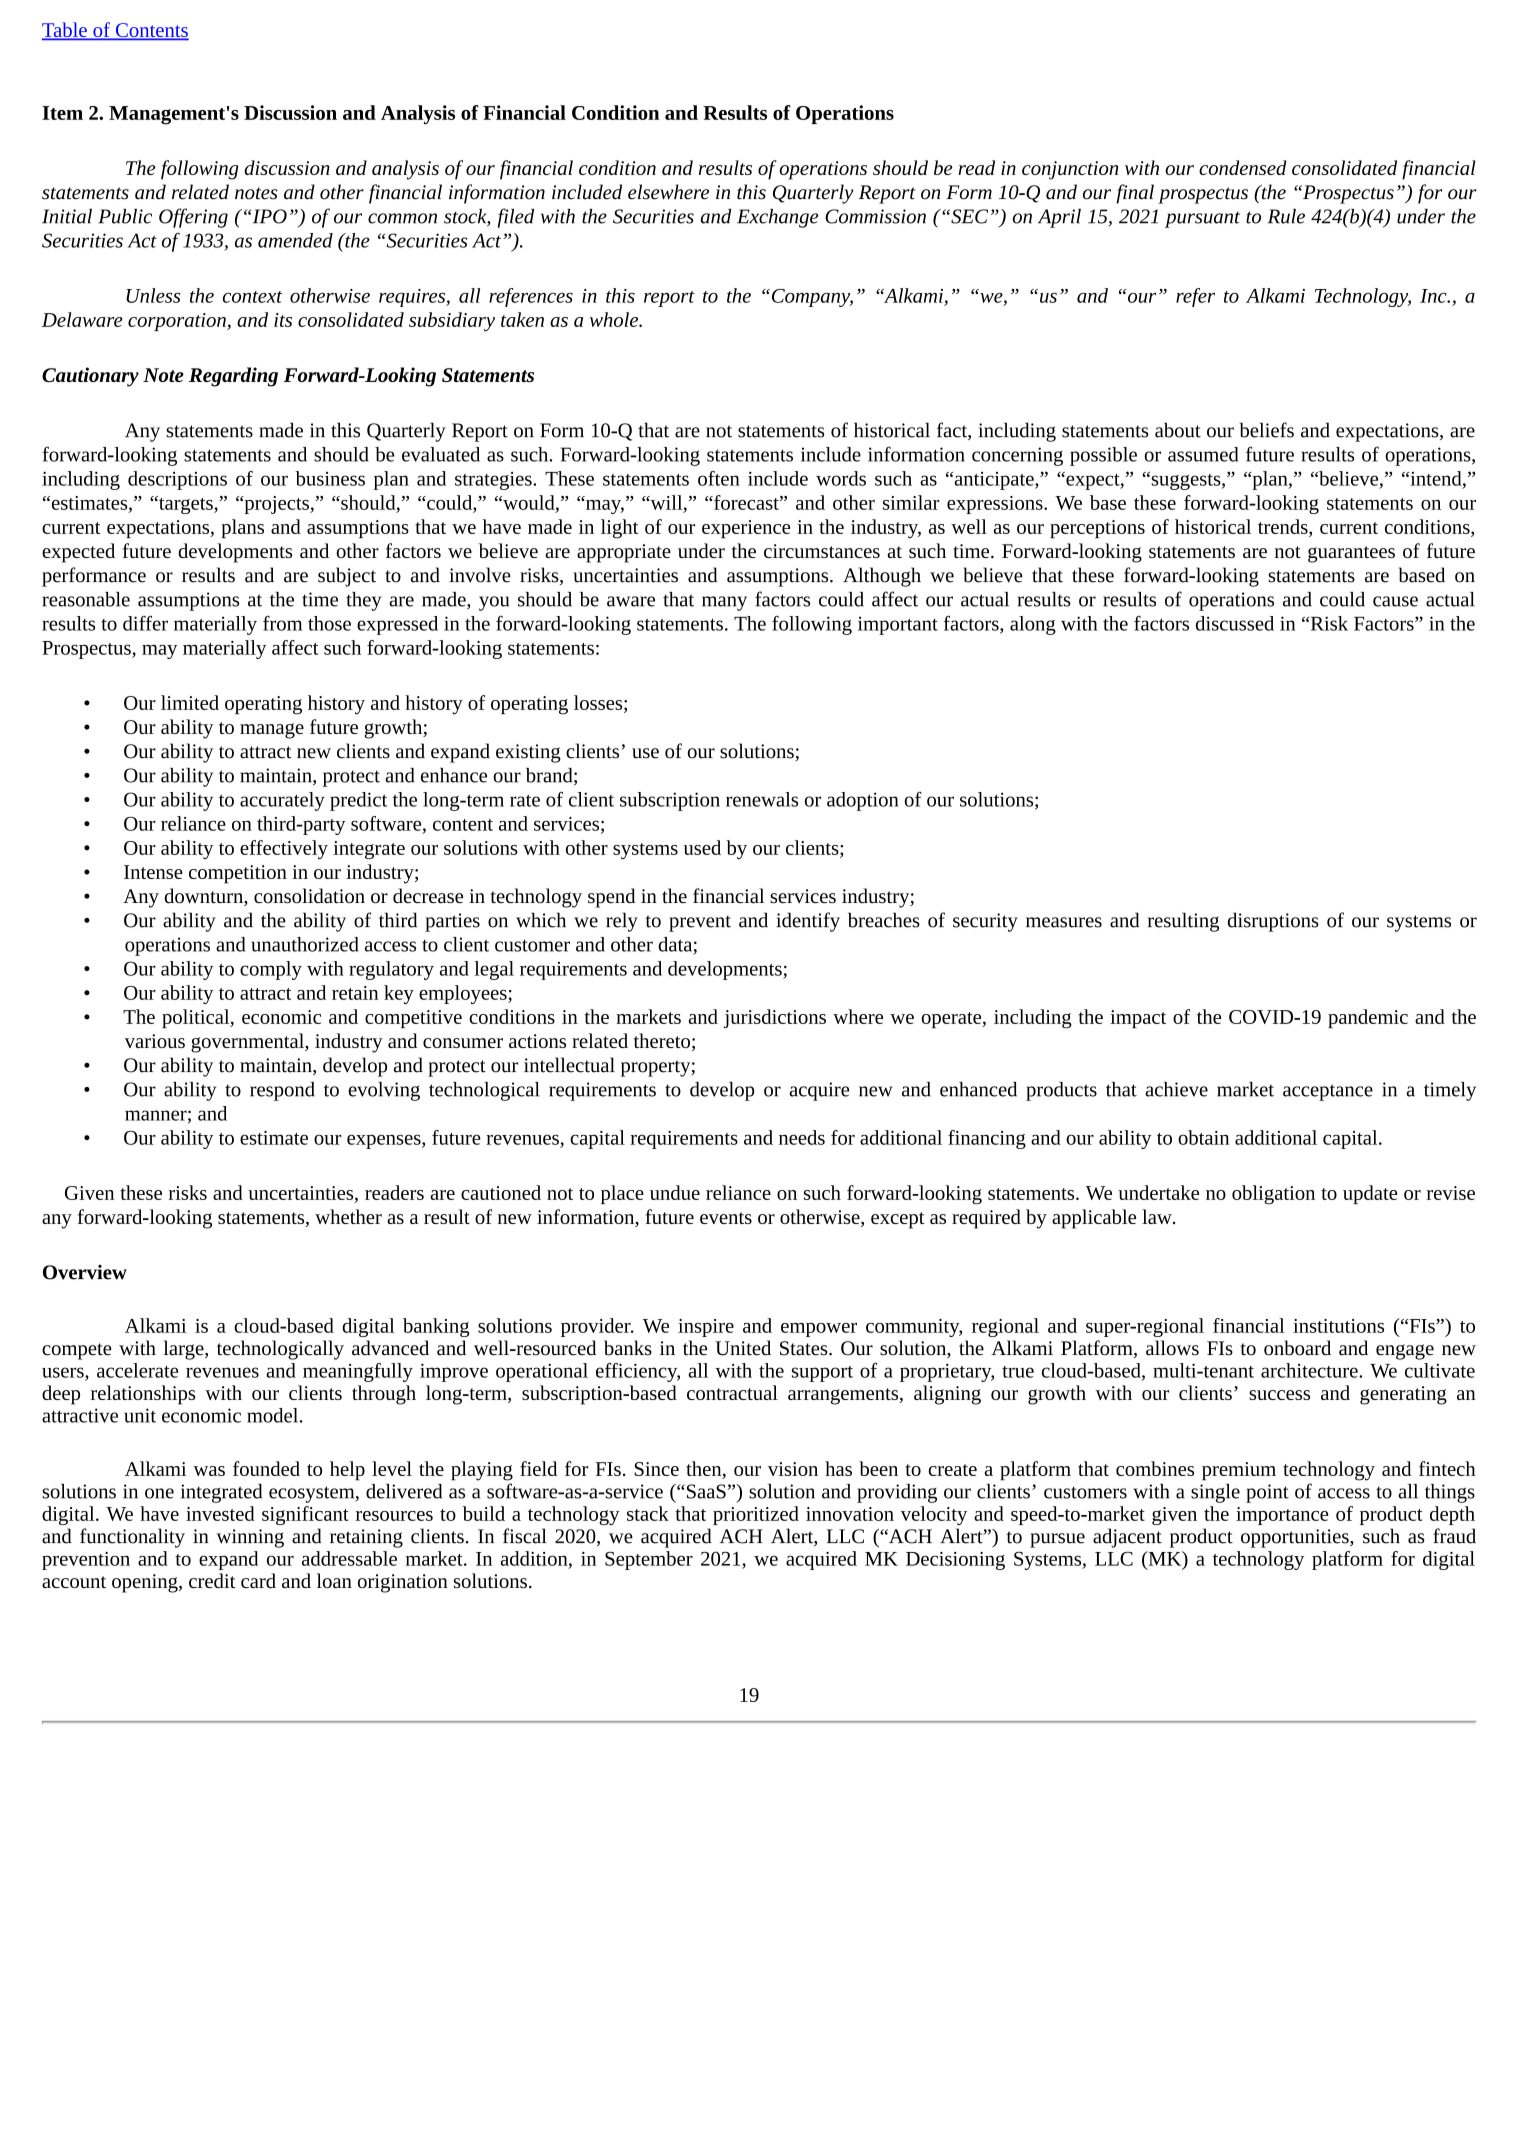 This screenshot has width=1520, height=2152. I want to click on renewals, so click(762, 799).
